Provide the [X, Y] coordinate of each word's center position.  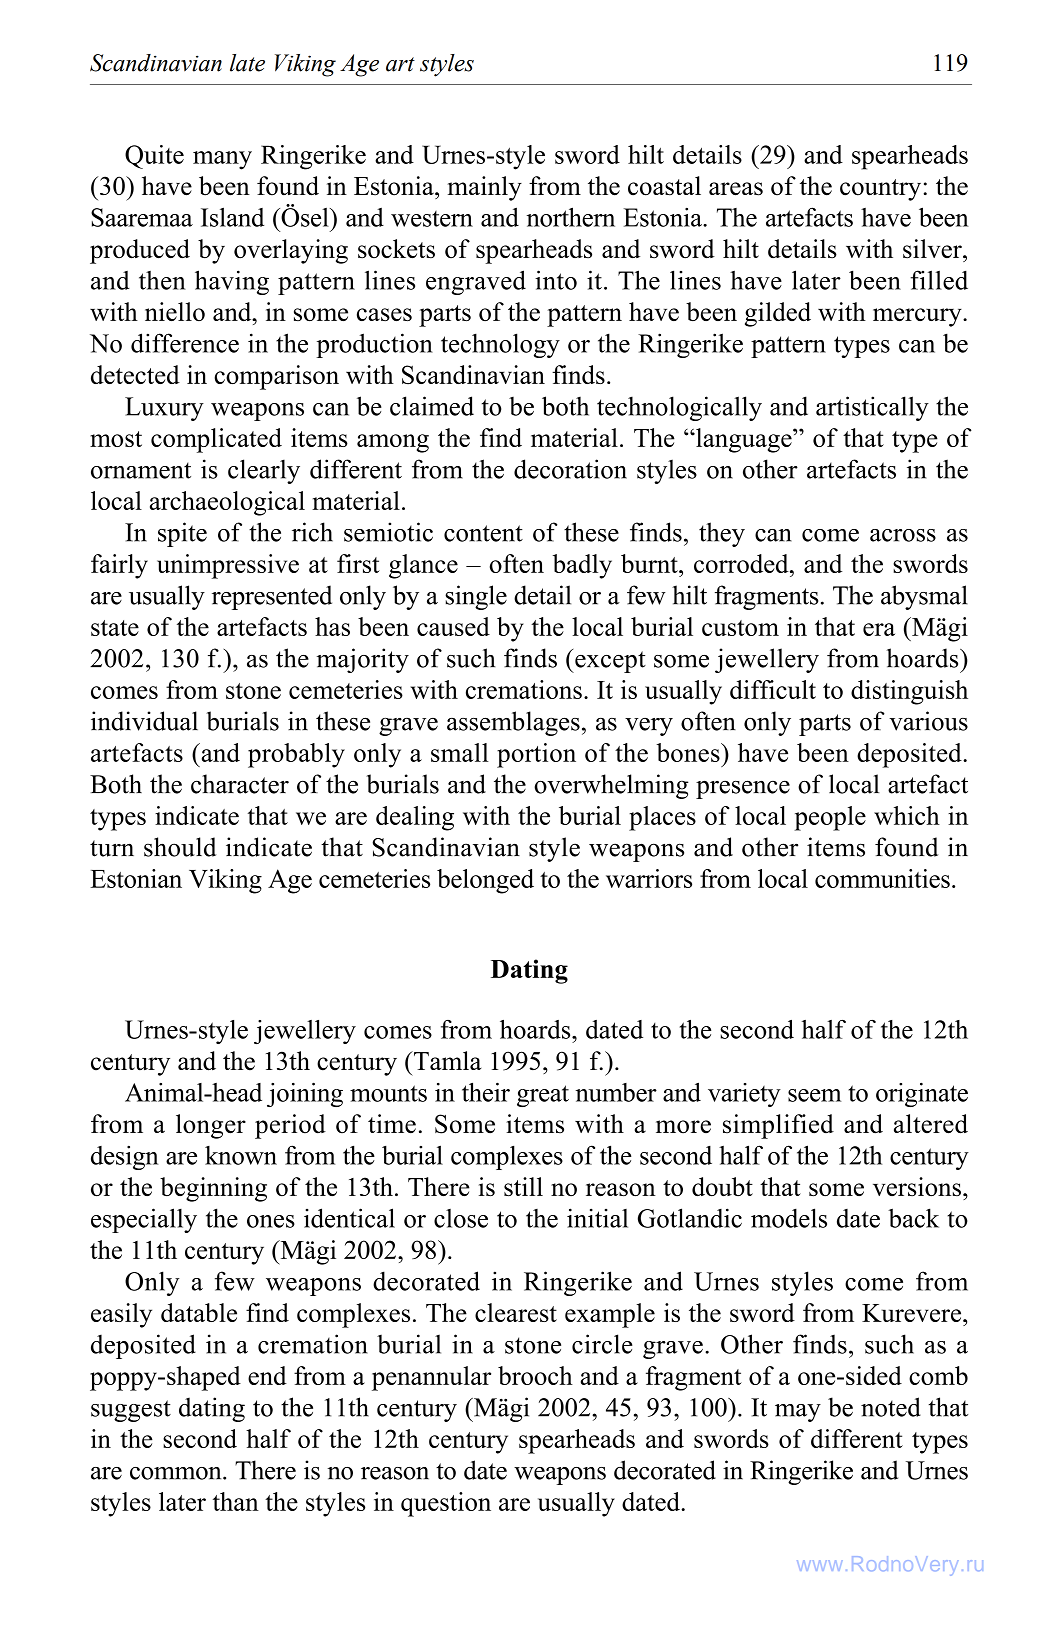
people [830, 818]
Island [232, 217]
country [880, 190]
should [180, 847]
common [177, 1473]
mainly [485, 188]
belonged [485, 881]
